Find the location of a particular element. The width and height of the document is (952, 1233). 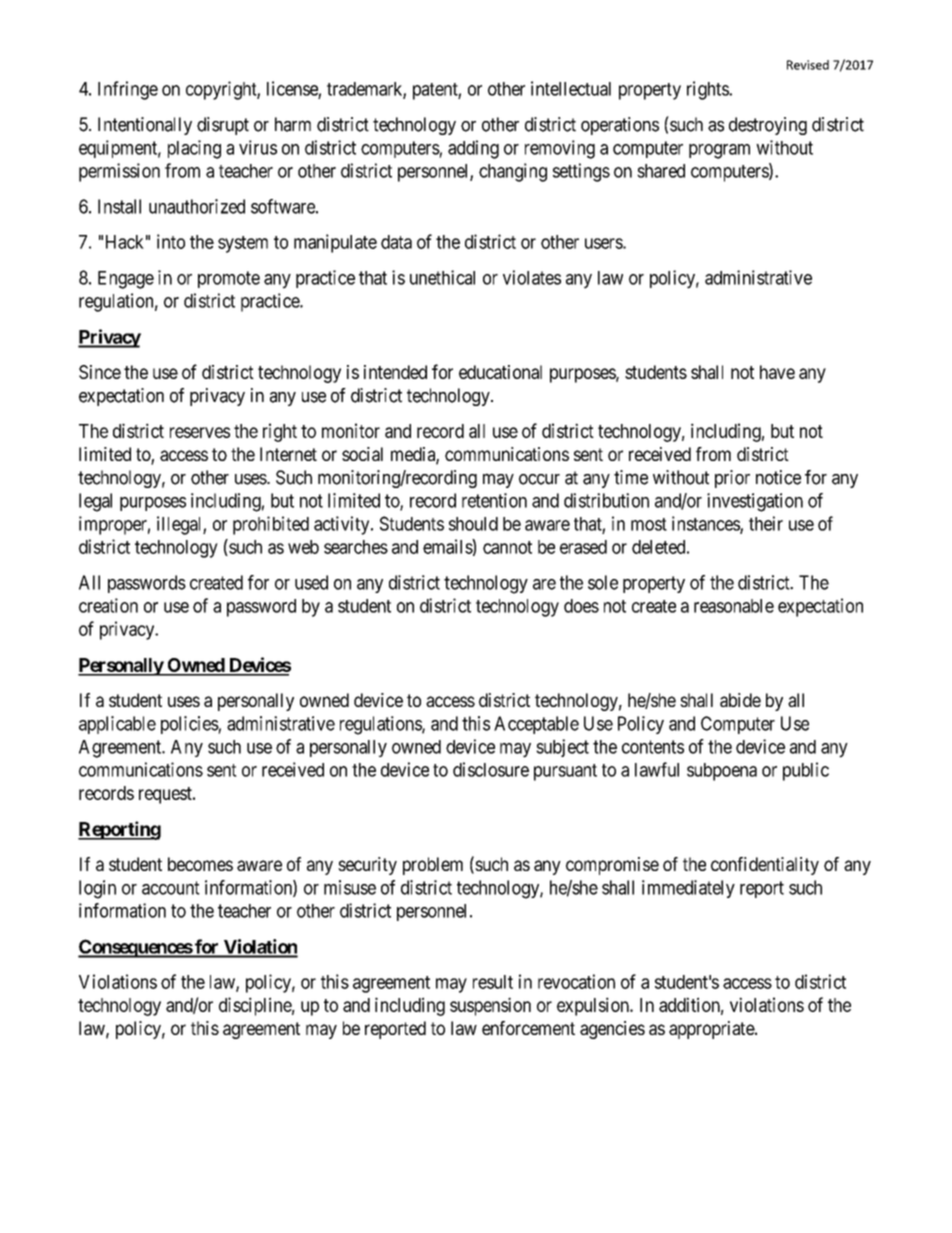

prohibited is located at coordinates (271, 525).
